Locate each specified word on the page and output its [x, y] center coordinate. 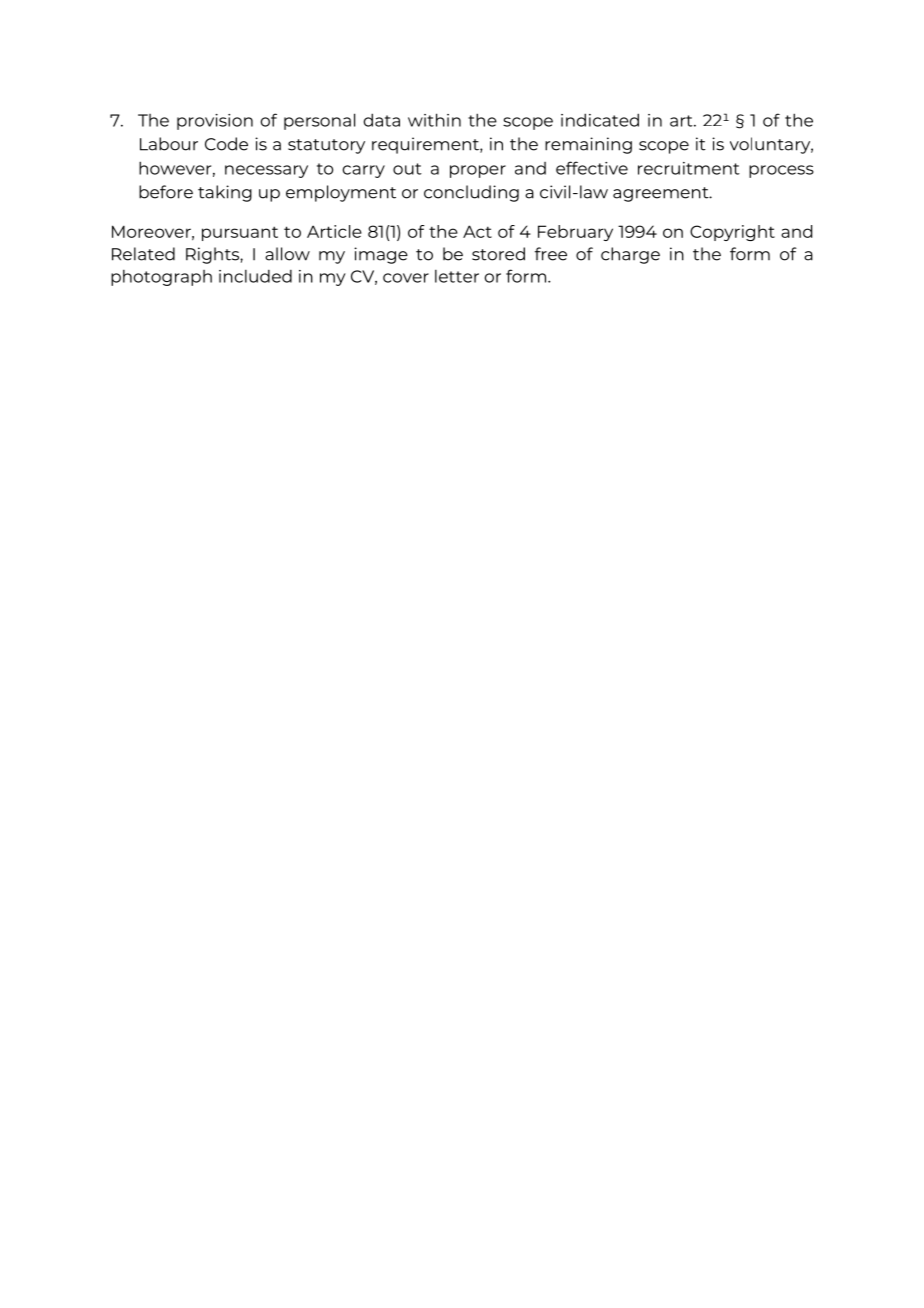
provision [215, 122]
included [255, 276]
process [781, 171]
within [434, 120]
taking [225, 193]
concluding [471, 193]
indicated [600, 120]
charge [630, 255]
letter [457, 276]
